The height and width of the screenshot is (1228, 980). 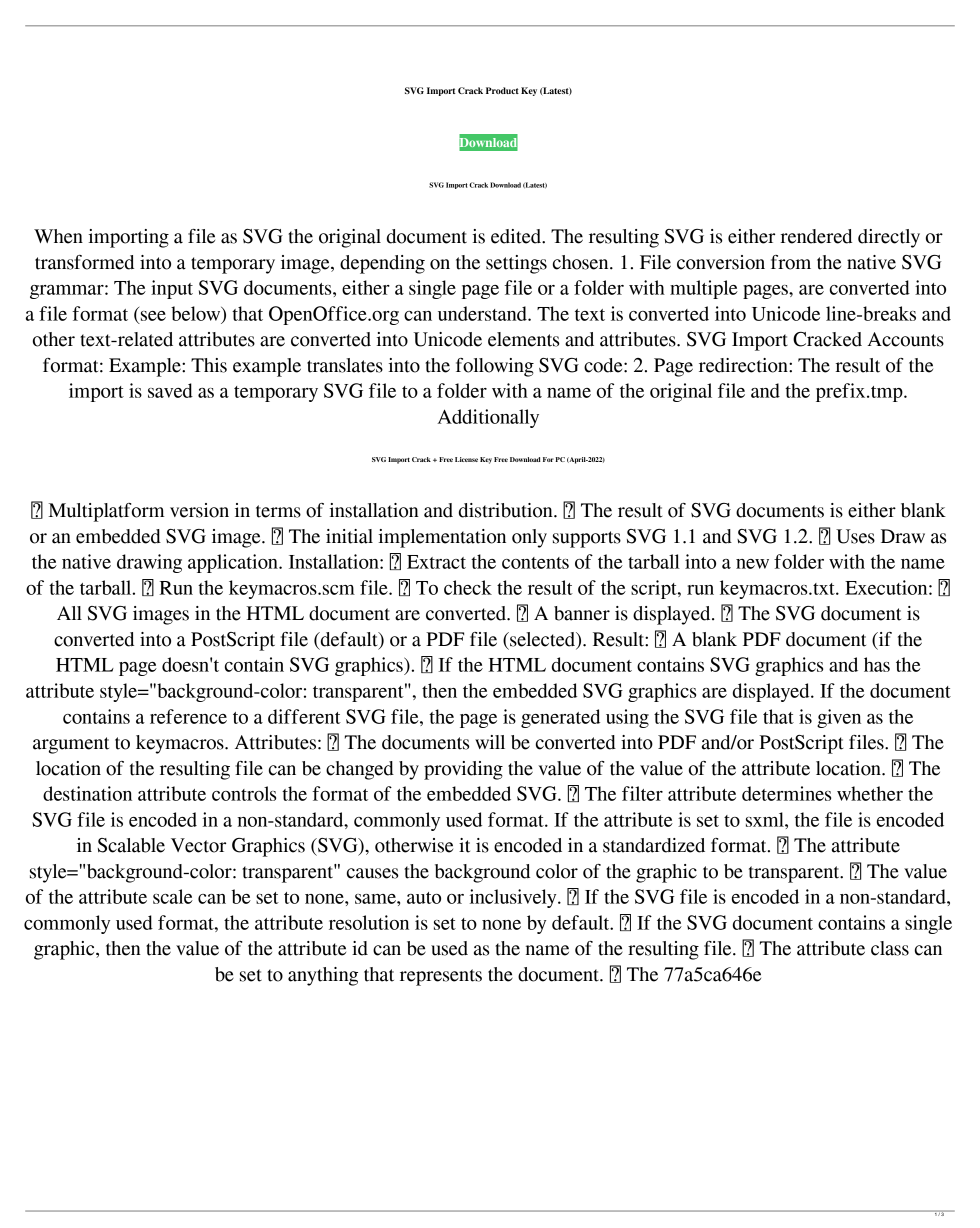 What do you see at coordinates (441, 977) in the screenshot?
I see `represents` at bounding box center [441, 977].
